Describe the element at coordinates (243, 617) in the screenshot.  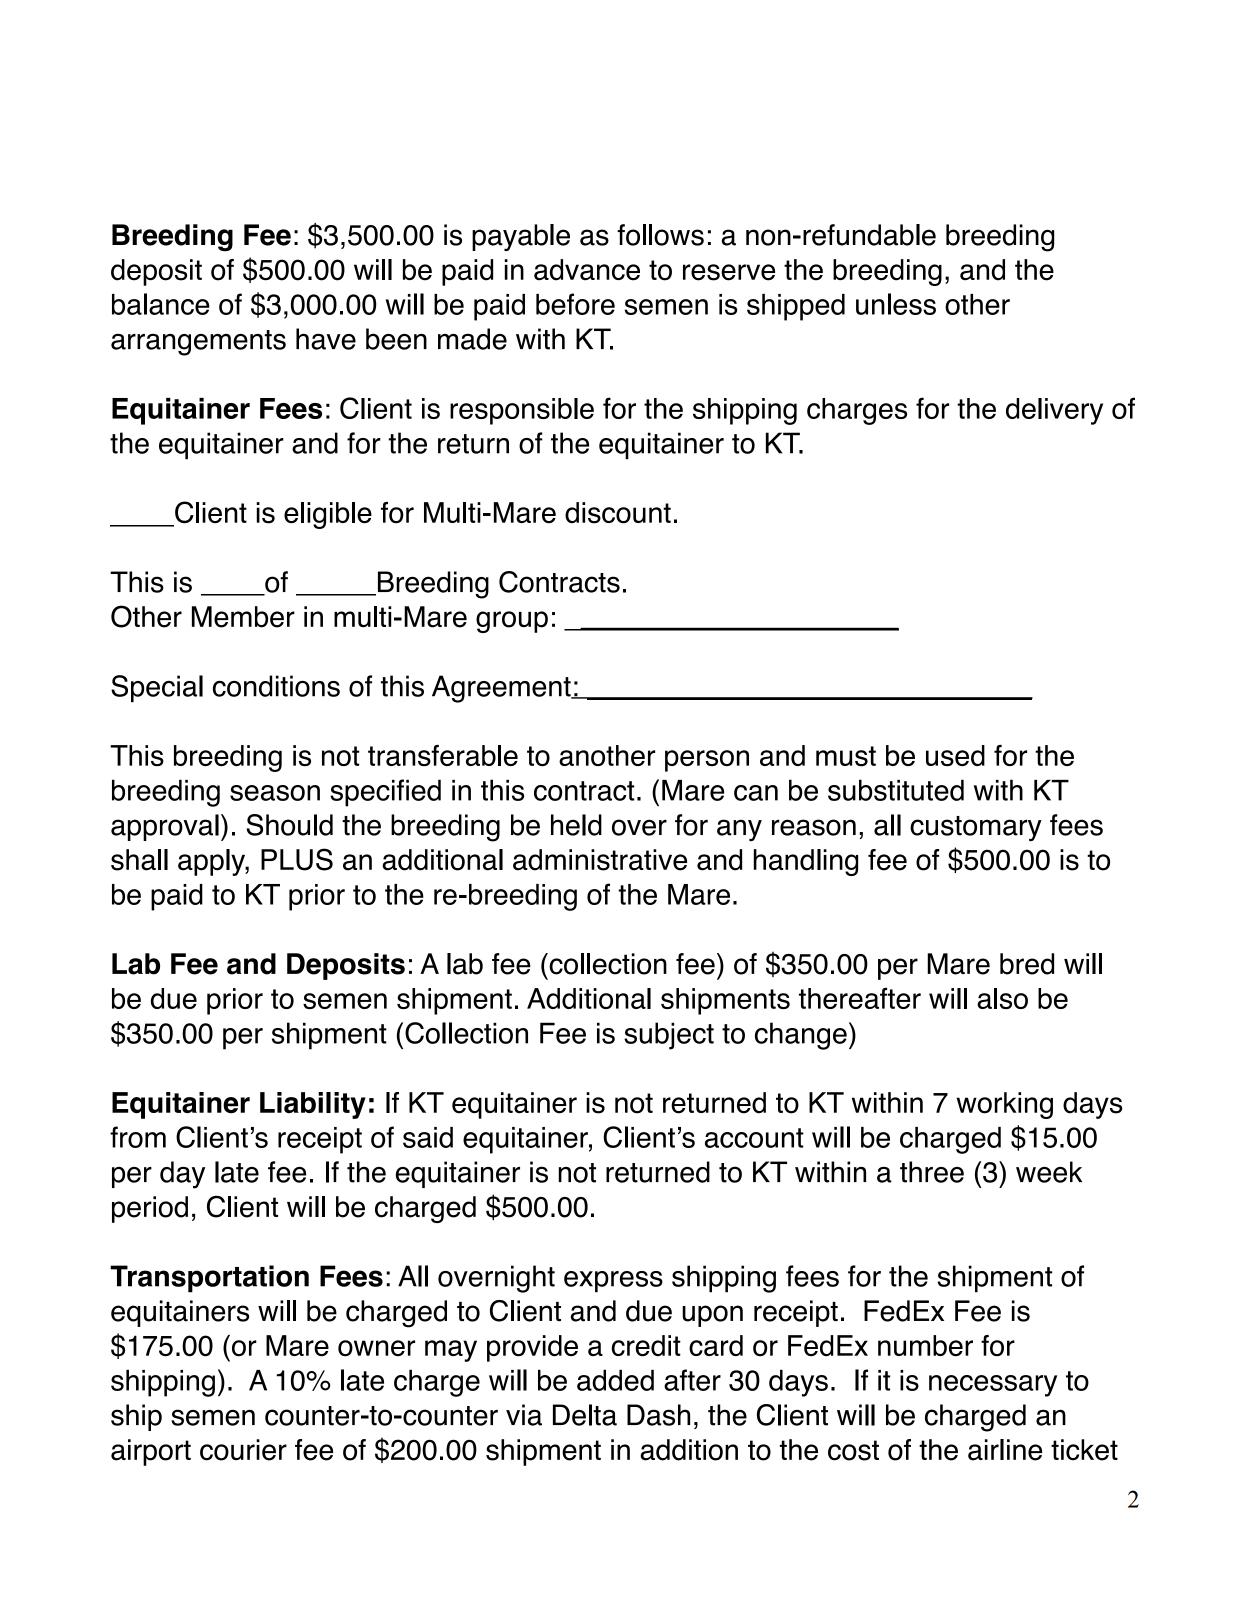
I see `Member` at that location.
